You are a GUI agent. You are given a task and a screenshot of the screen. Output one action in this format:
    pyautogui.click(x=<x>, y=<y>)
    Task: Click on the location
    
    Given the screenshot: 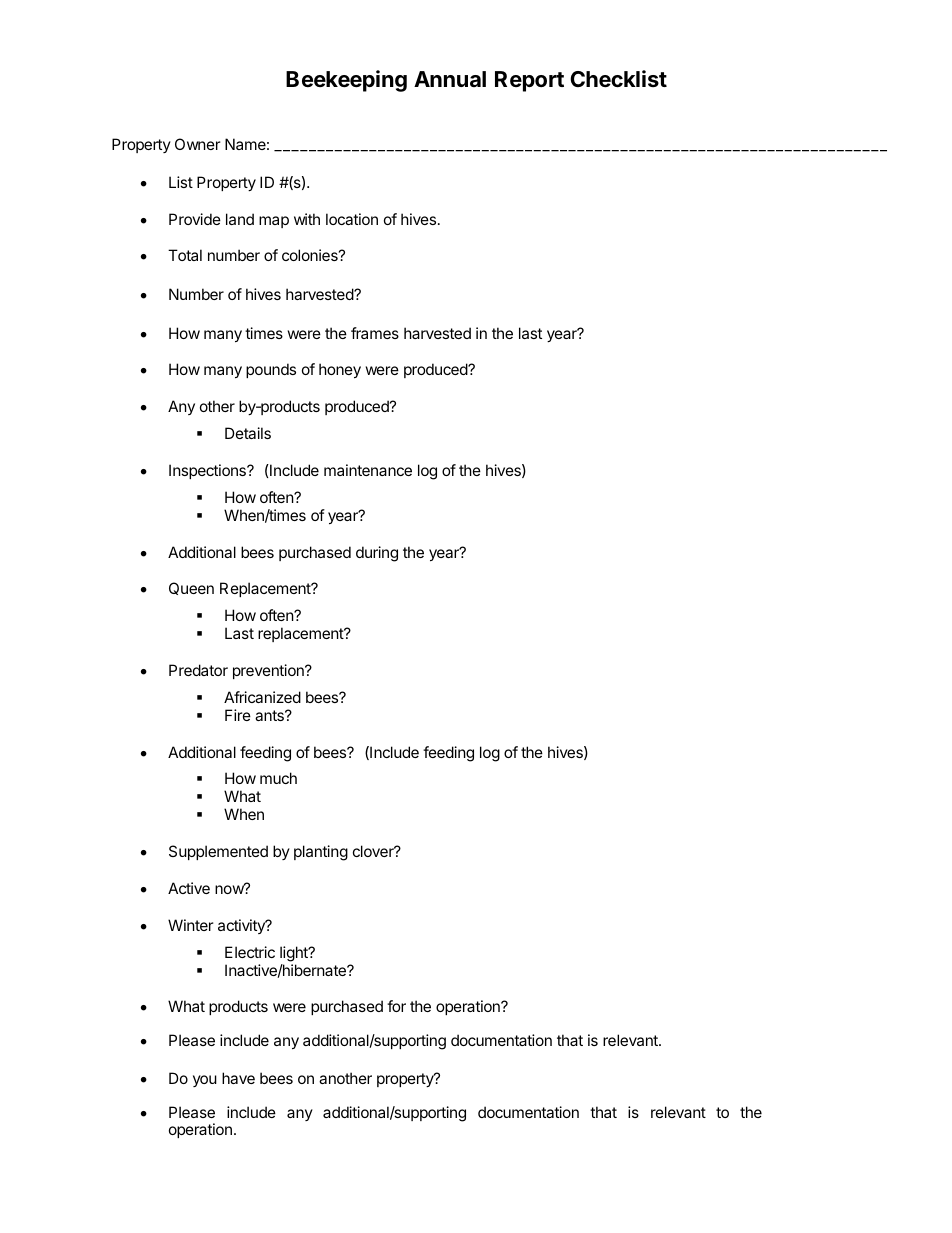 What is the action you would take?
    pyautogui.click(x=352, y=219)
